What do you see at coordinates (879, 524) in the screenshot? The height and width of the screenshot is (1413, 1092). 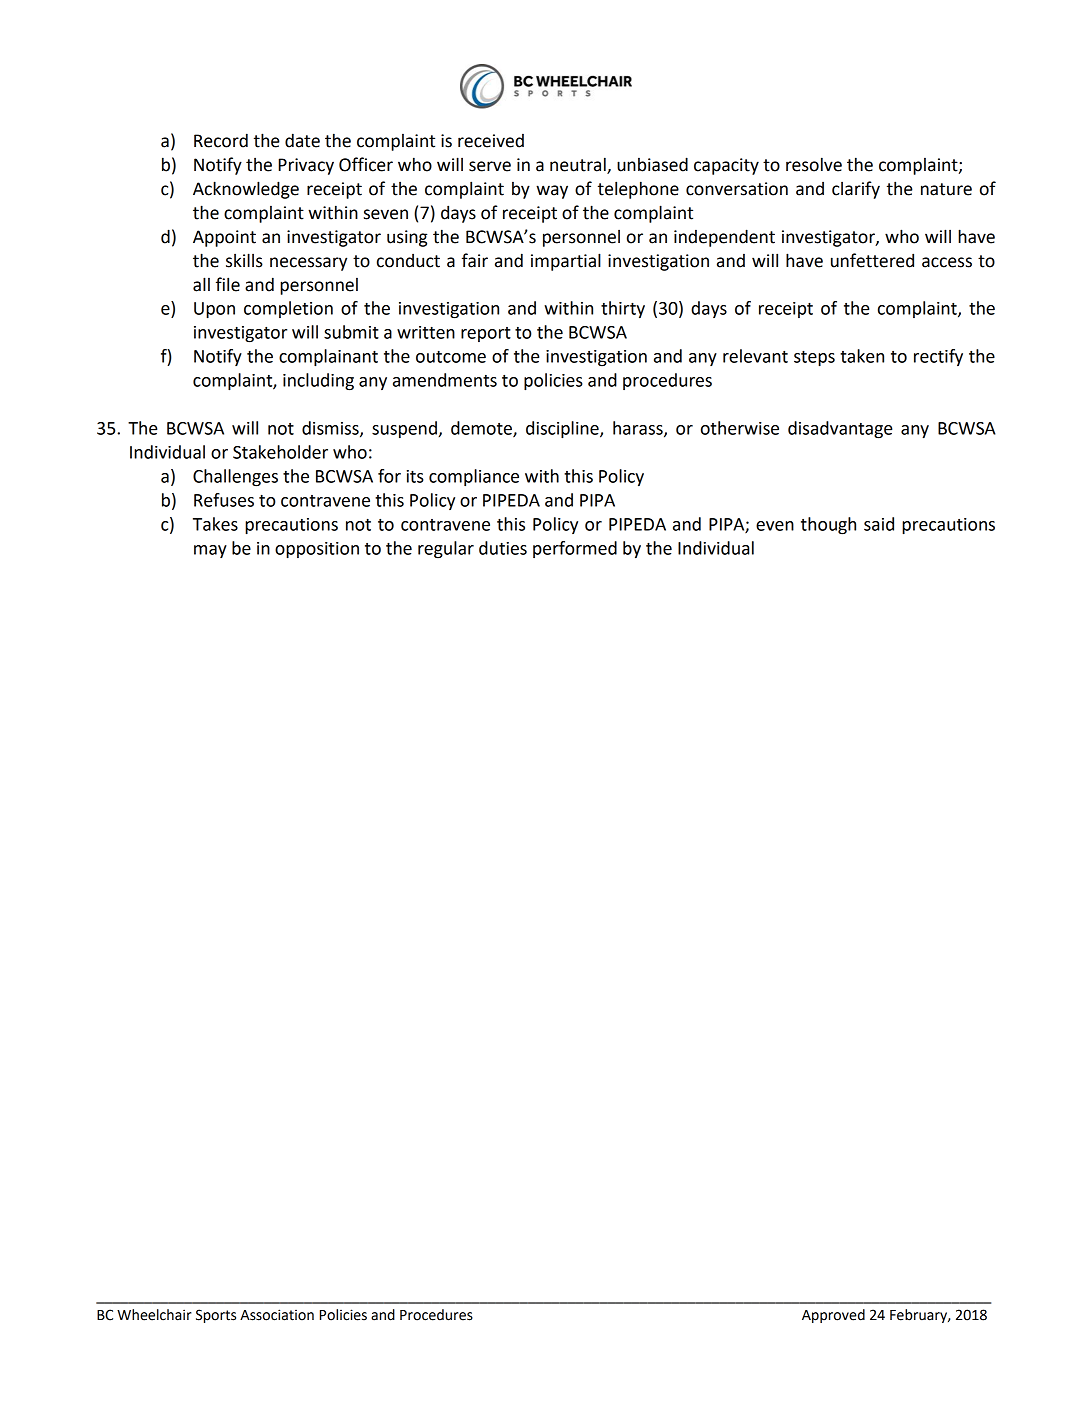 I see `said` at bounding box center [879, 524].
